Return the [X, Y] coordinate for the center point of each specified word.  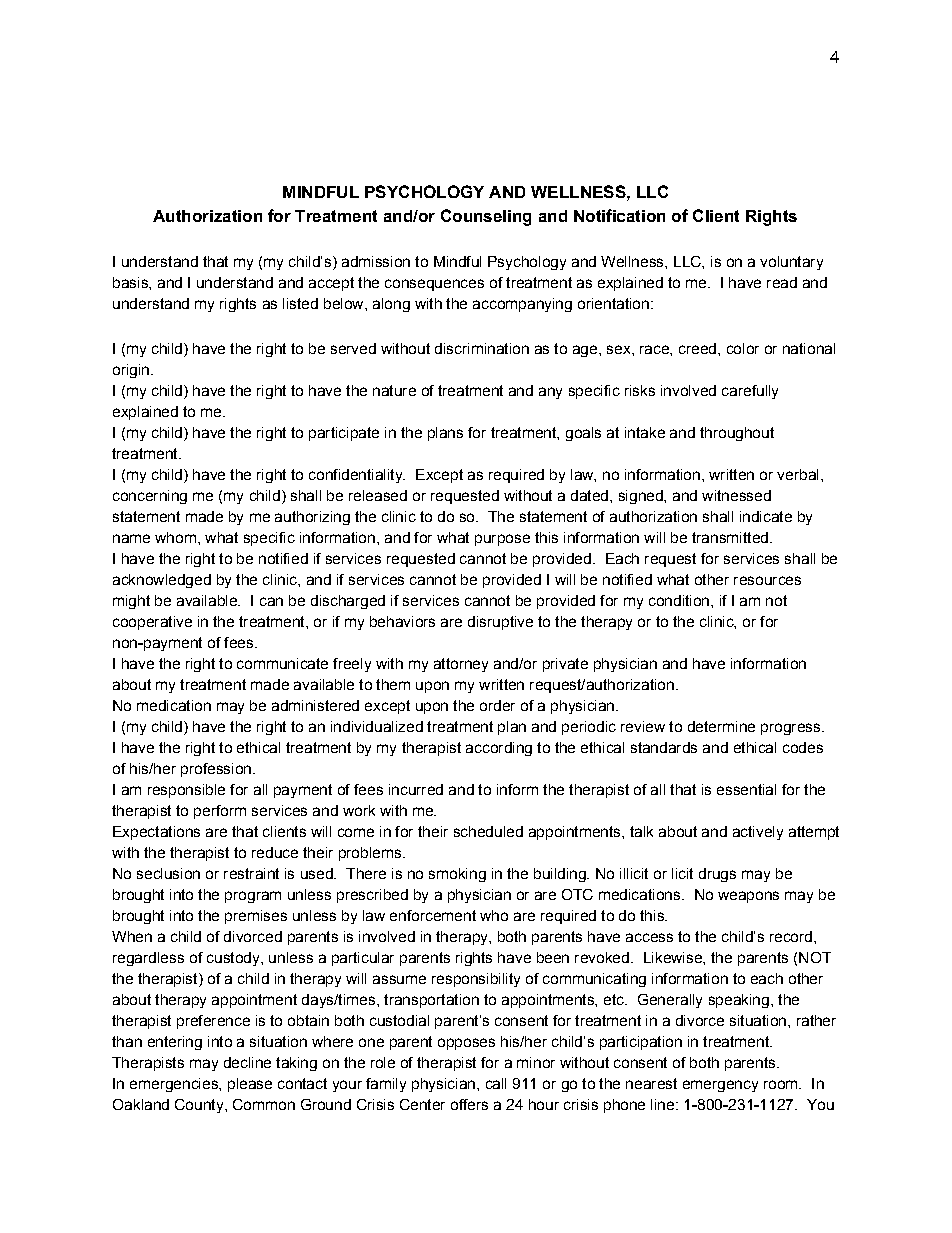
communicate [282, 663]
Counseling [486, 217]
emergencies [175, 1085]
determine [721, 726]
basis [131, 282]
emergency [720, 1086]
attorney [461, 665]
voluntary [791, 263]
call [496, 1083]
